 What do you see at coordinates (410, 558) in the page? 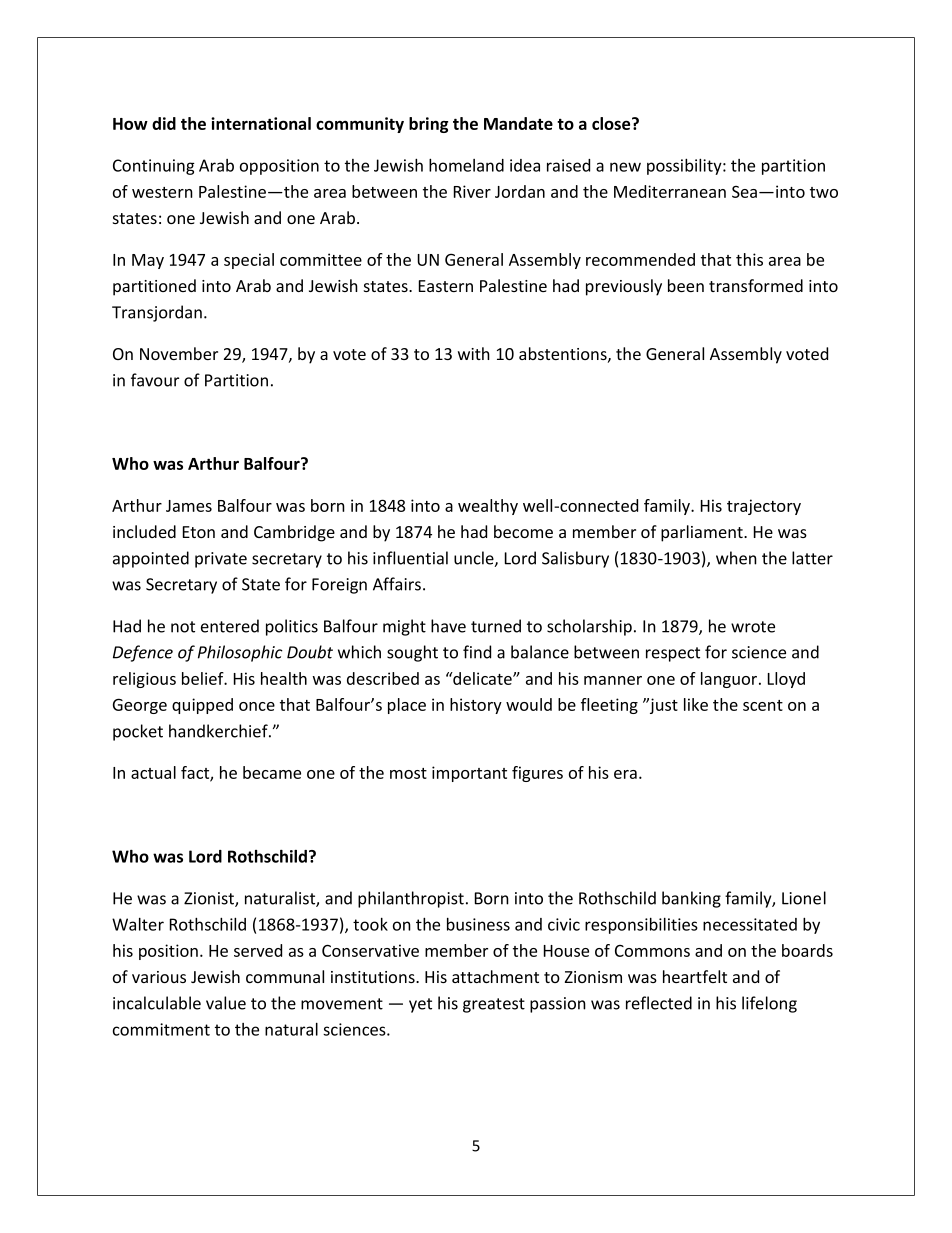
I see `influential` at bounding box center [410, 558].
